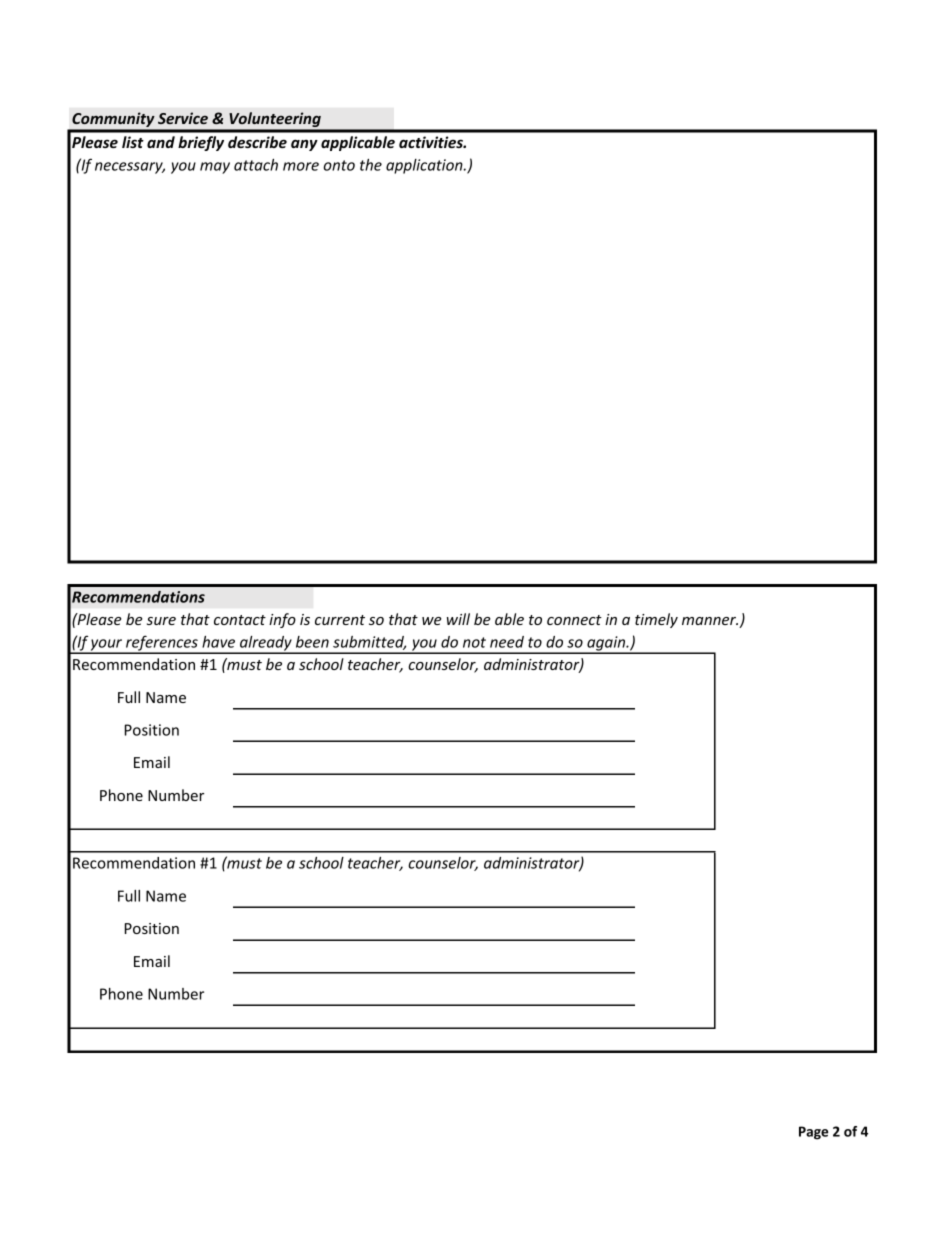 Image resolution: width=952 pixels, height=1233 pixels. Describe the element at coordinates (161, 621) in the document. I see `sure` at that location.
